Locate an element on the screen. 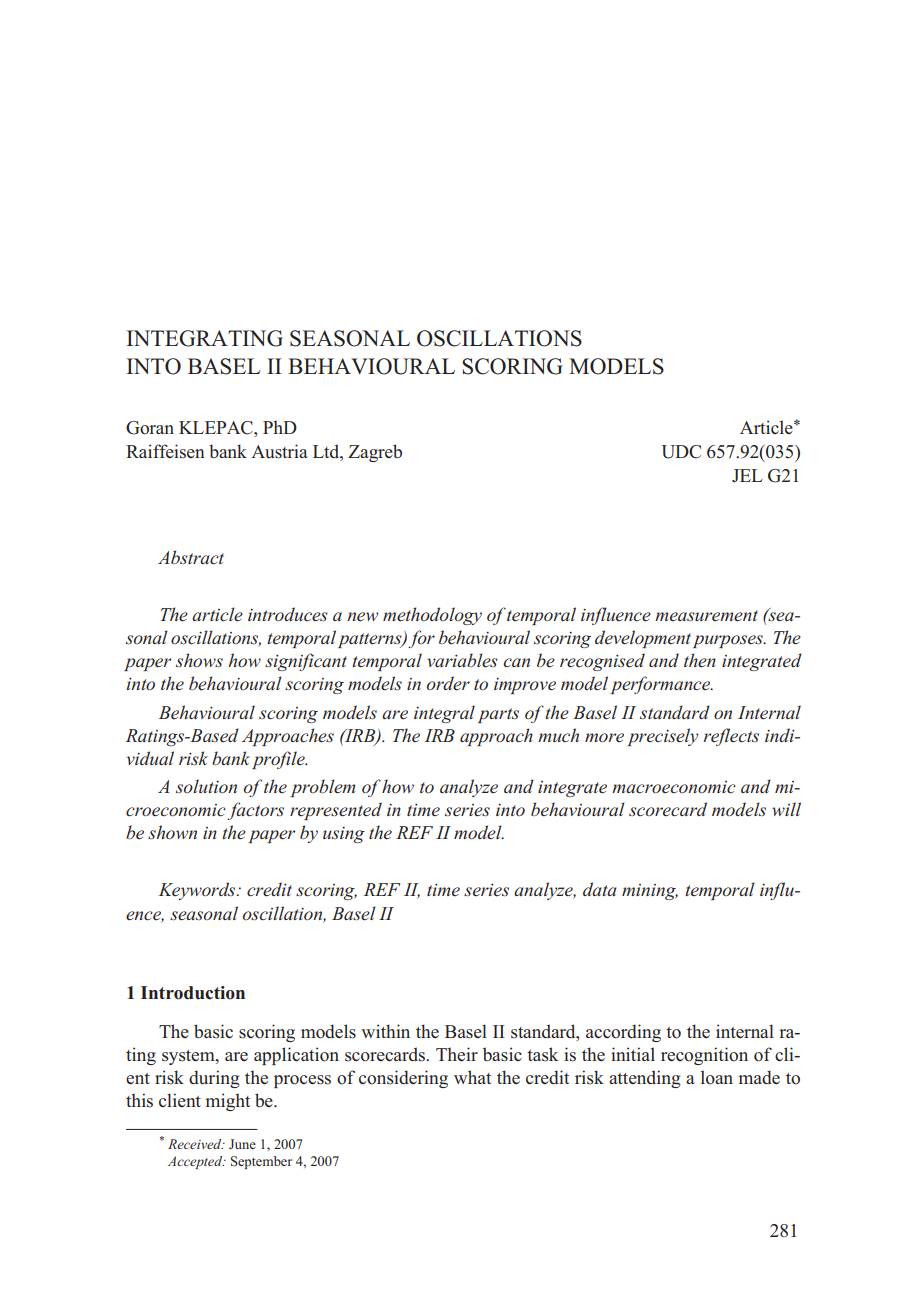  Received is located at coordinates (196, 1144).
